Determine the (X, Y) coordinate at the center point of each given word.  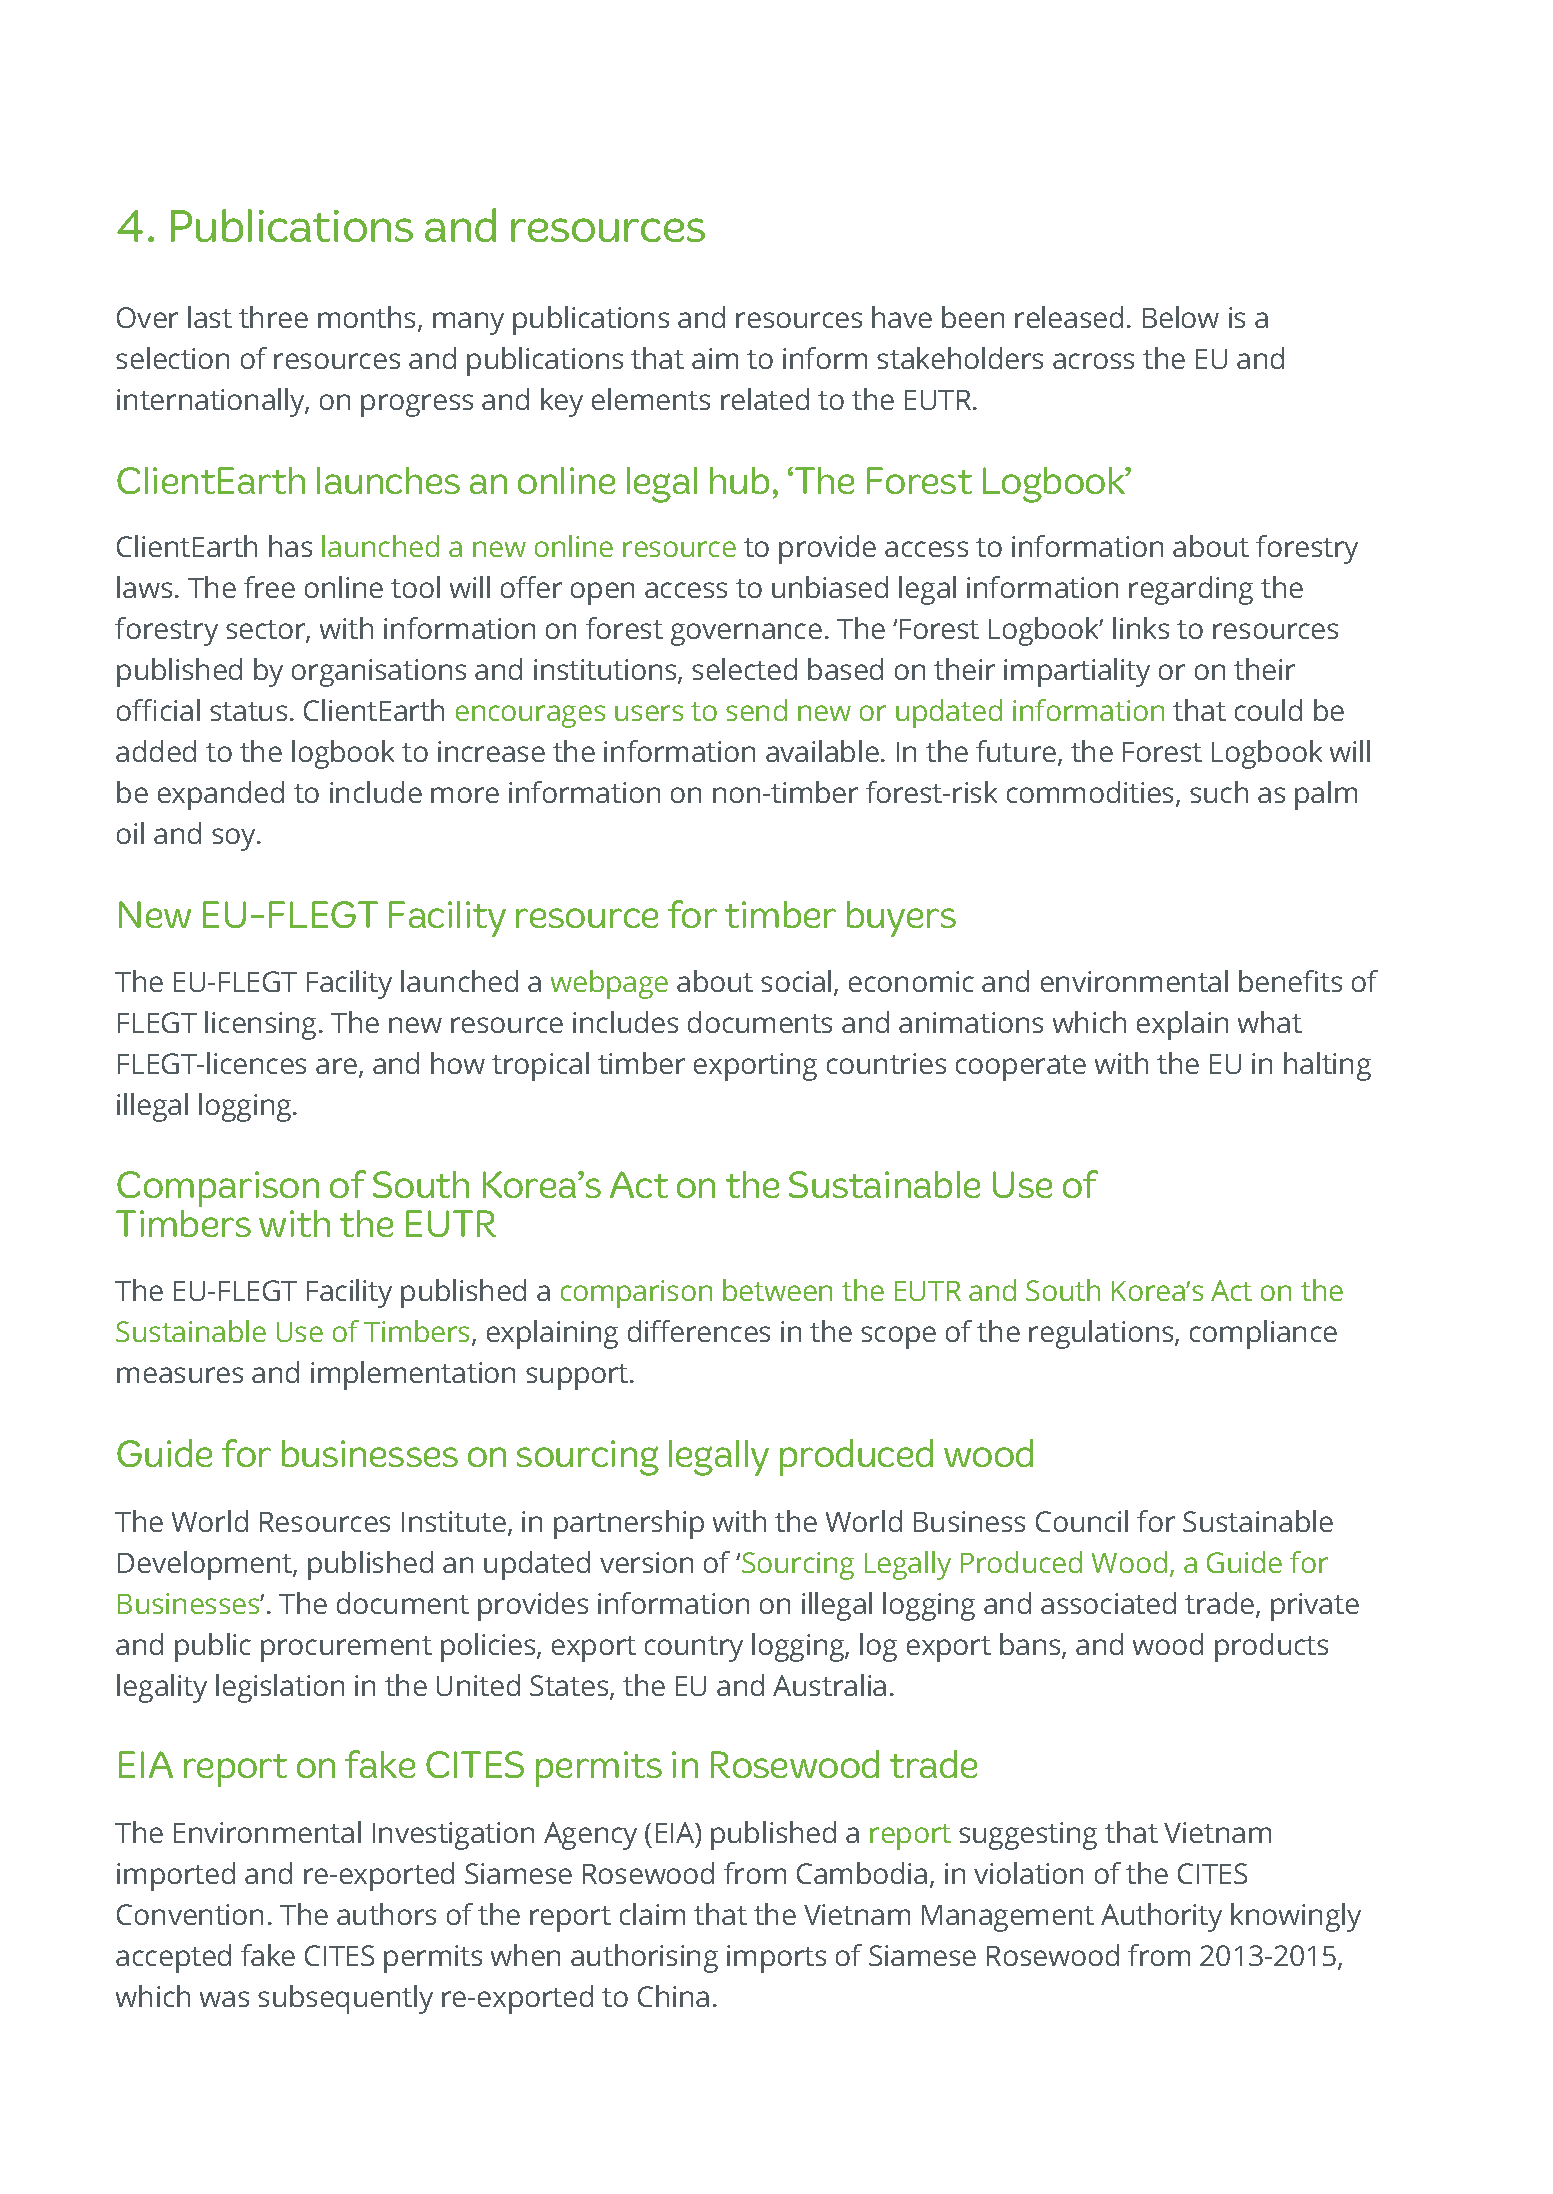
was (224, 1999)
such (1219, 792)
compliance (1263, 1334)
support (578, 1377)
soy (235, 839)
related (765, 399)
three (273, 317)
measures (180, 1375)
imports (776, 1959)
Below (1181, 317)
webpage (609, 984)
